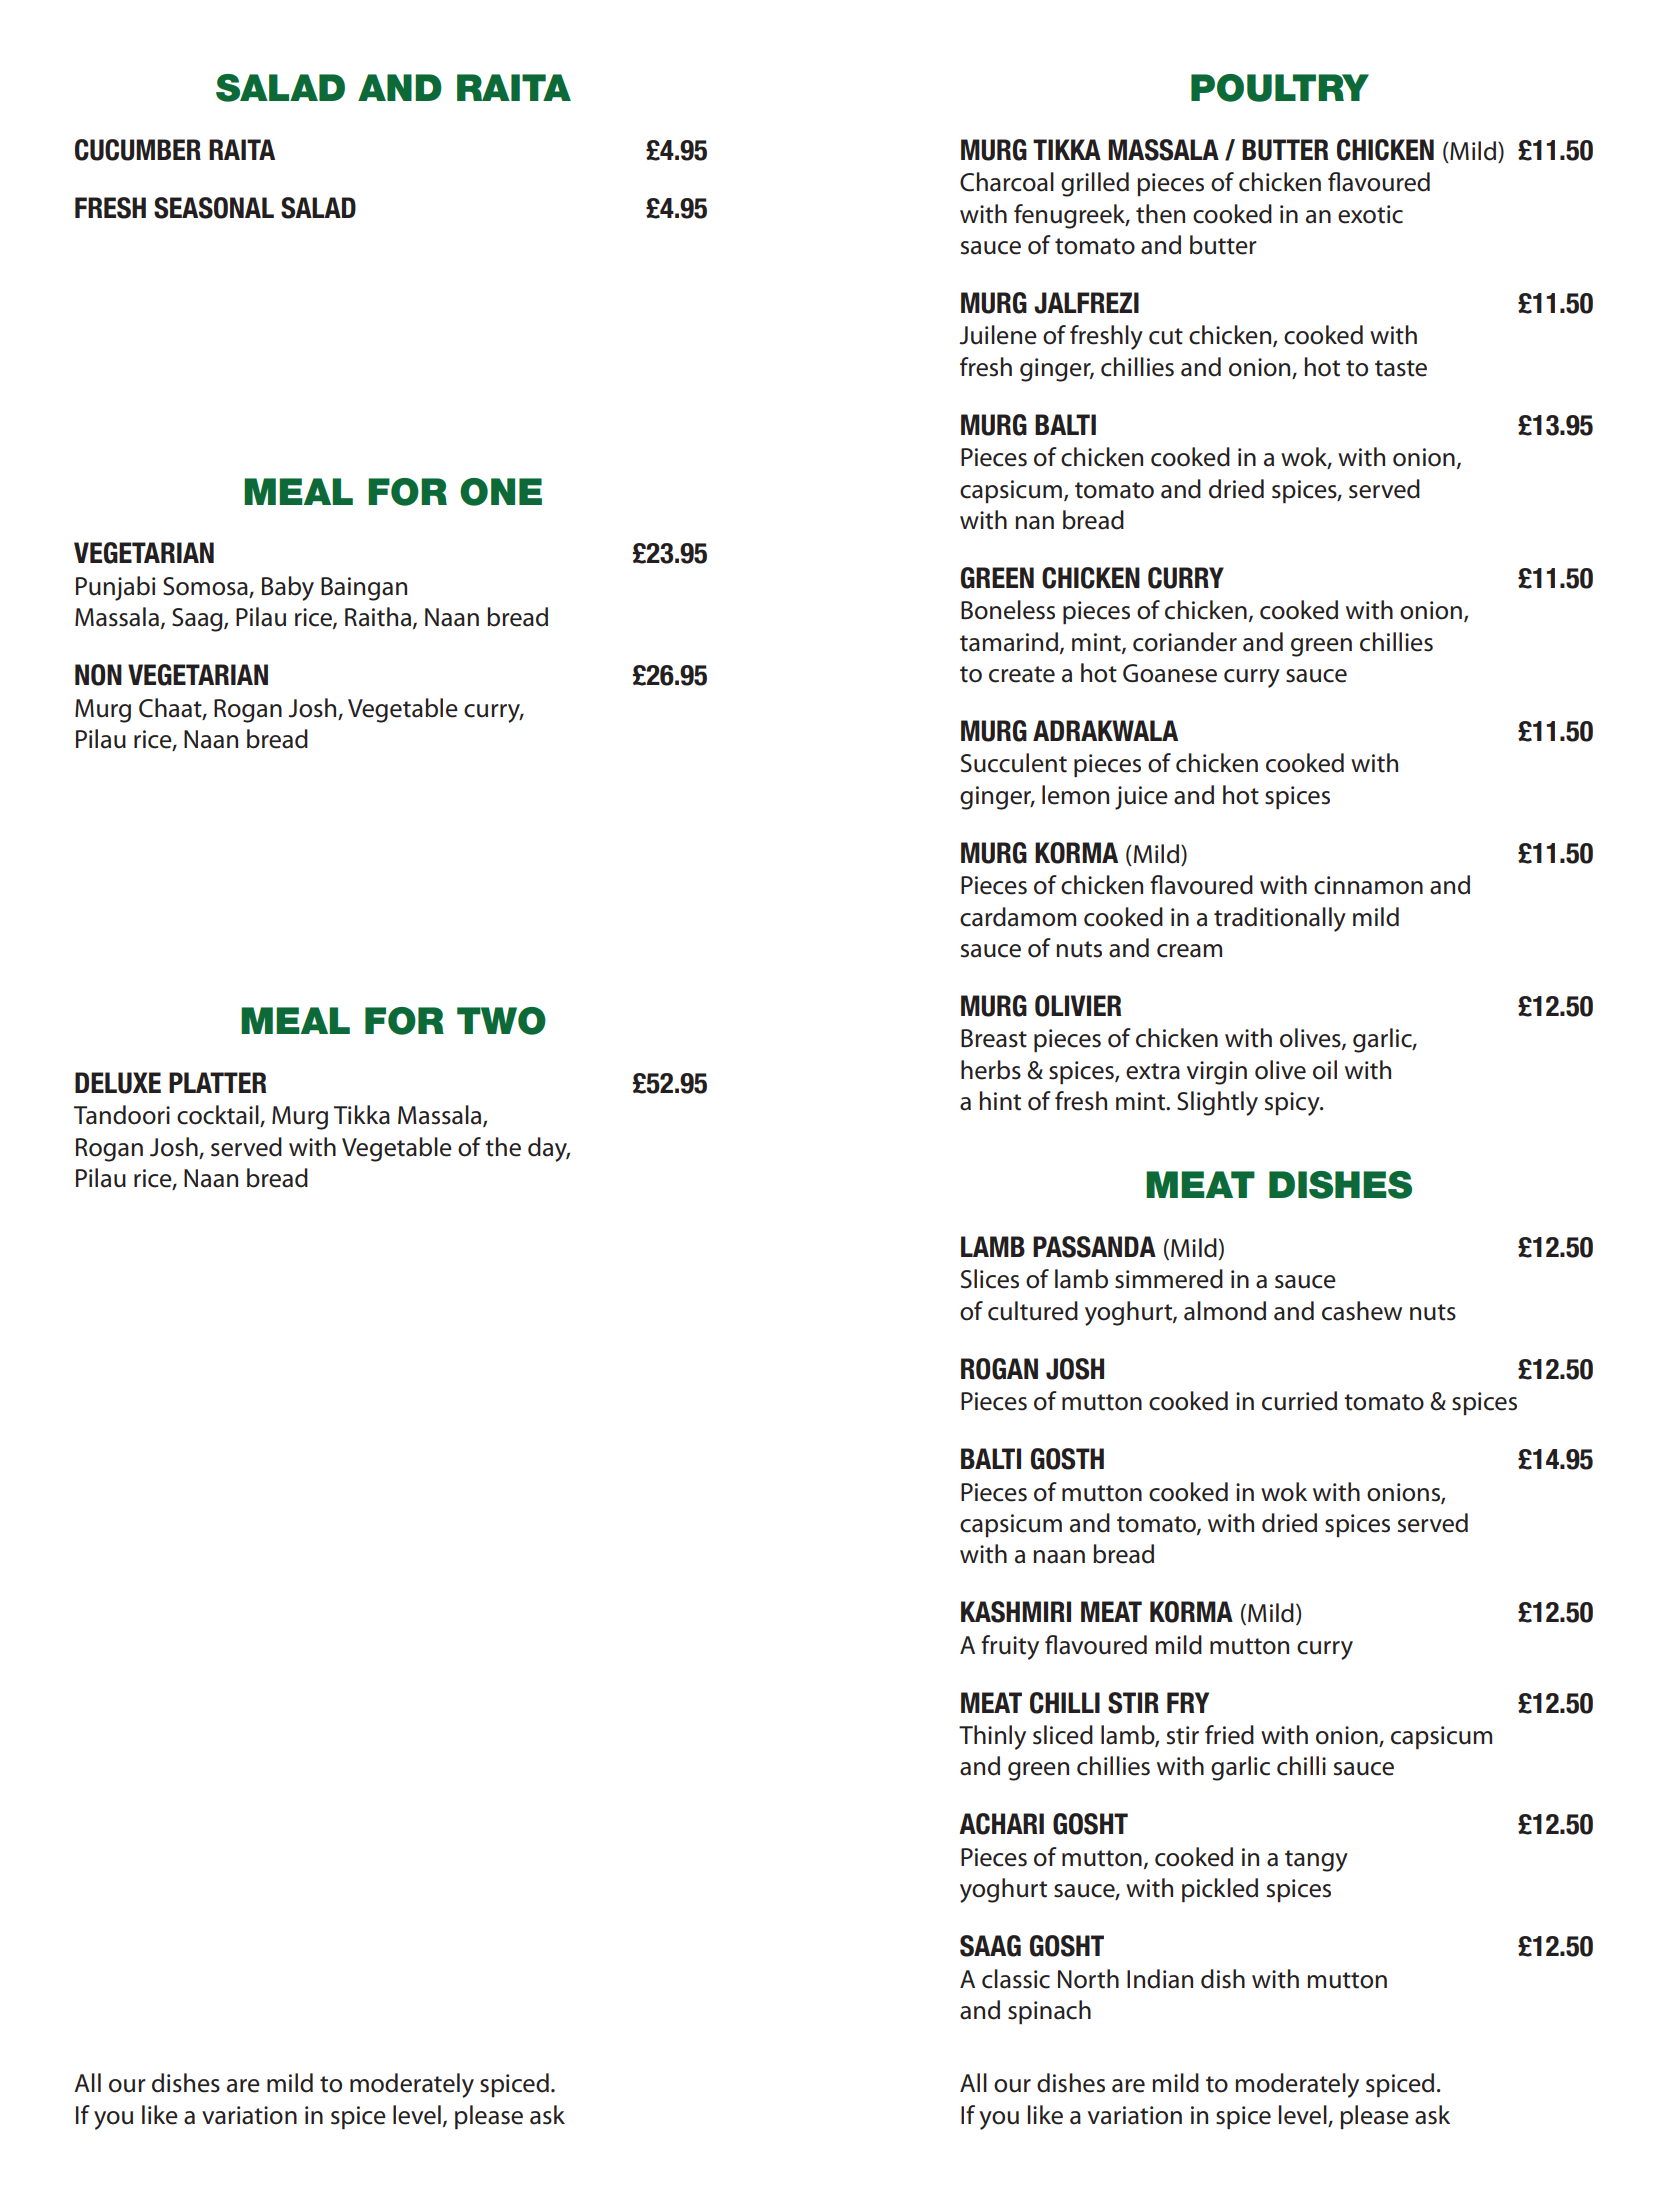  Describe the element at coordinates (1014, 763) in the screenshot. I see `Succulent` at that location.
